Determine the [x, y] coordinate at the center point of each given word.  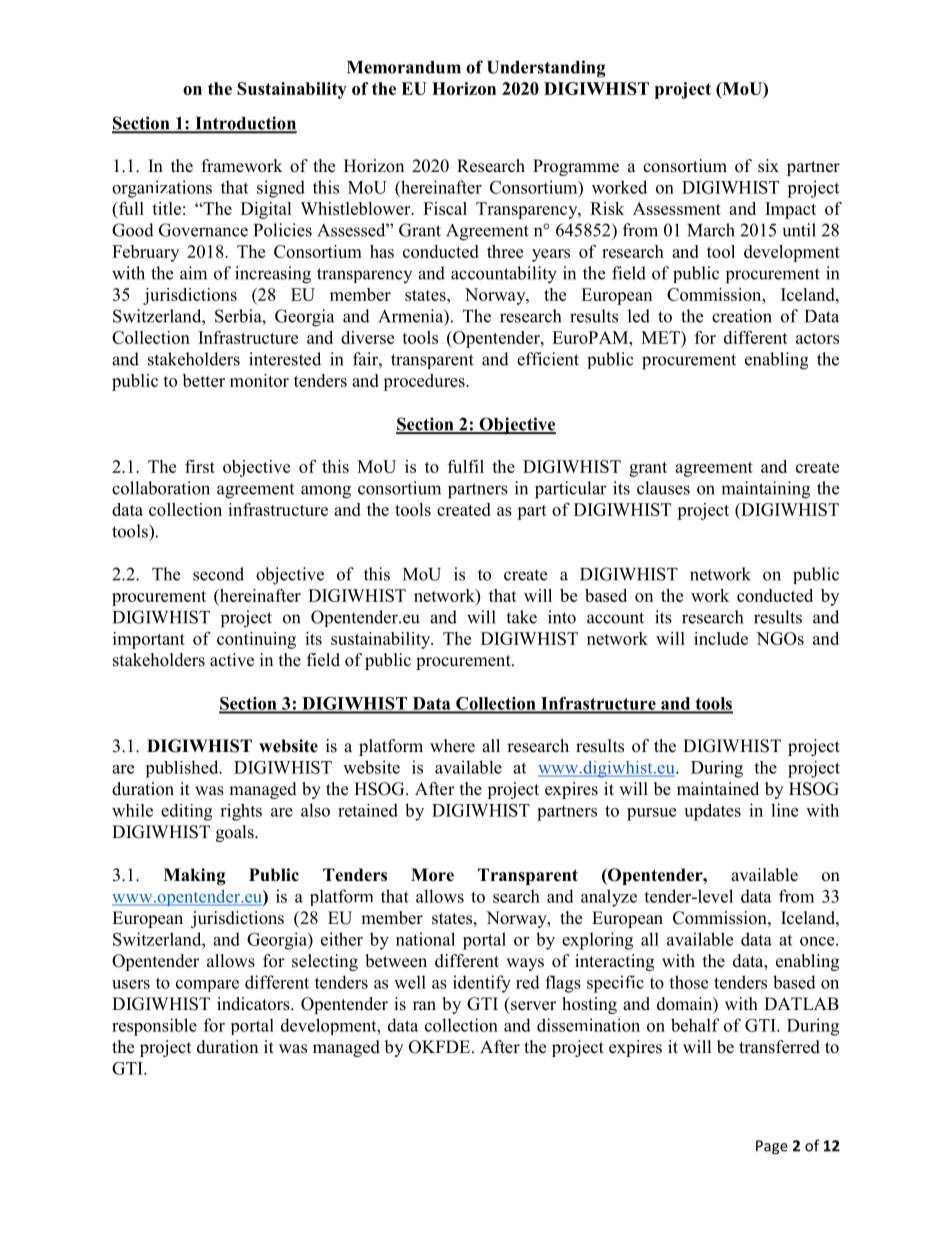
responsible [154, 1027]
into [562, 617]
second [218, 574]
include [721, 638]
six [768, 166]
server [533, 1006]
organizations [162, 189]
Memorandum [404, 67]
